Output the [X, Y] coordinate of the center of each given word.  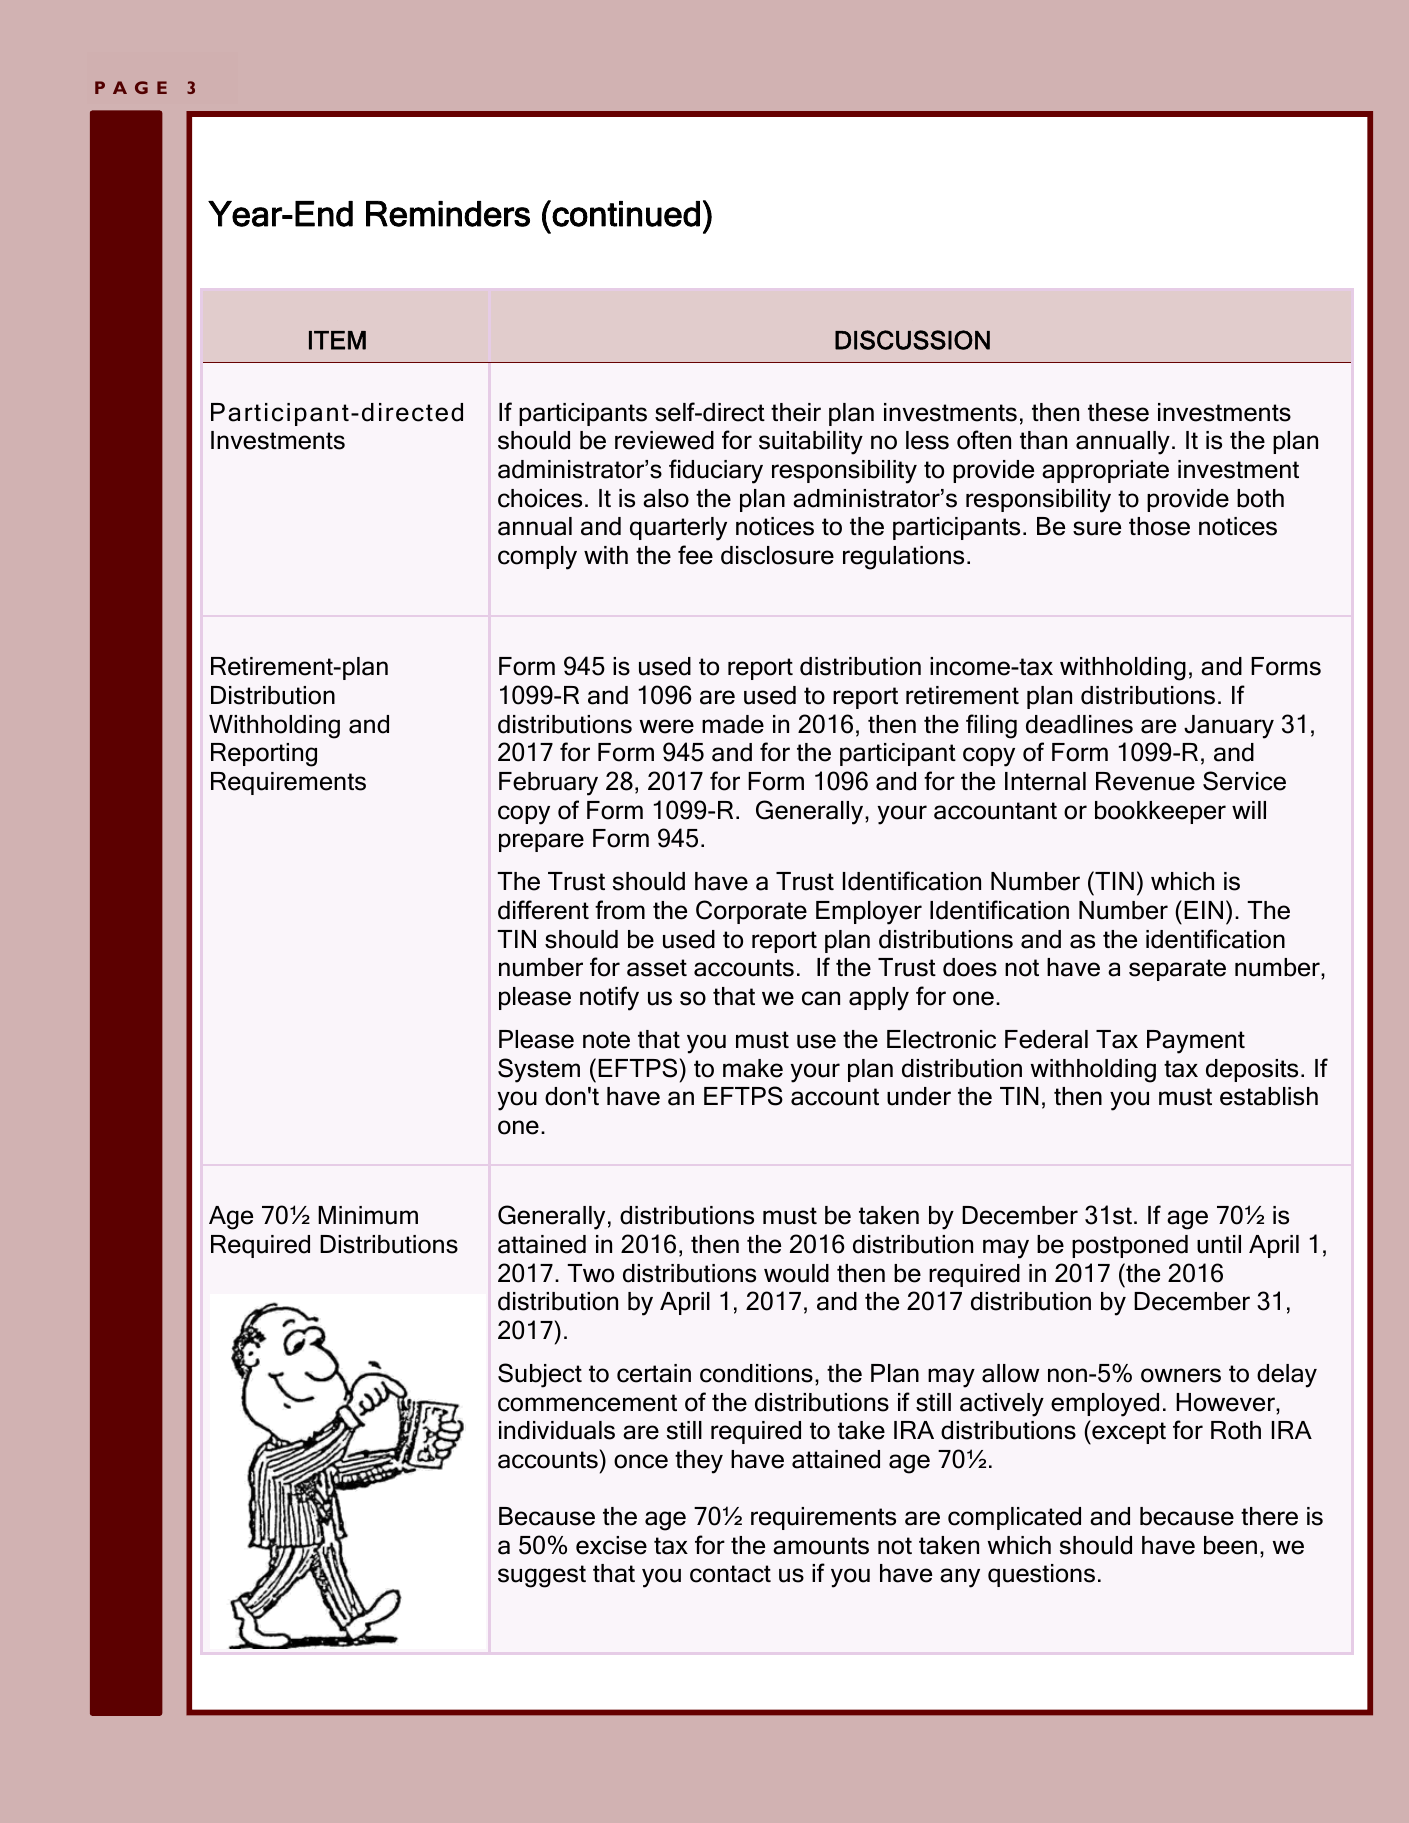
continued [625, 213]
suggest [542, 1576]
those [1159, 526]
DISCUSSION [912, 340]
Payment [1196, 1042]
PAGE [131, 87]
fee [695, 555]
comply [537, 558]
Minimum [368, 1215]
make [753, 1068]
